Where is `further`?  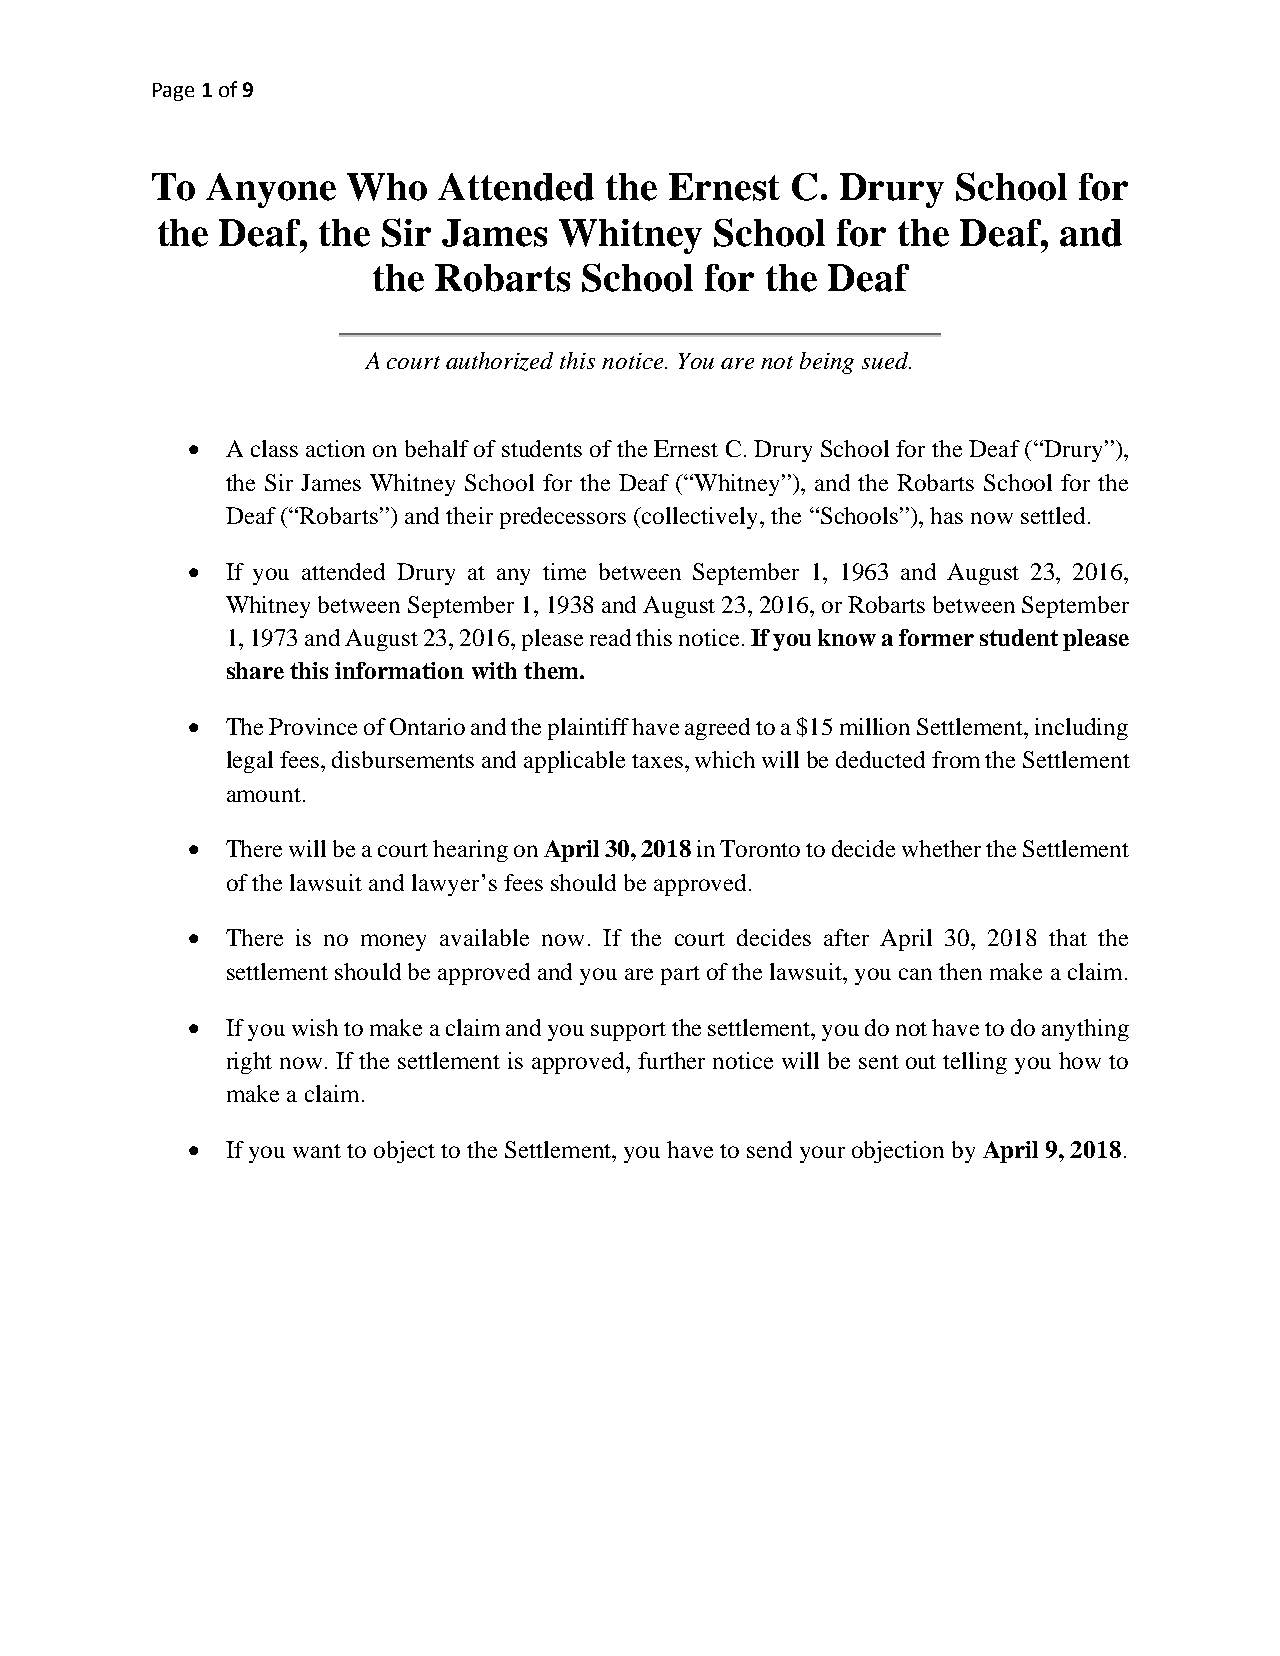
further is located at coordinates (671, 1060).
